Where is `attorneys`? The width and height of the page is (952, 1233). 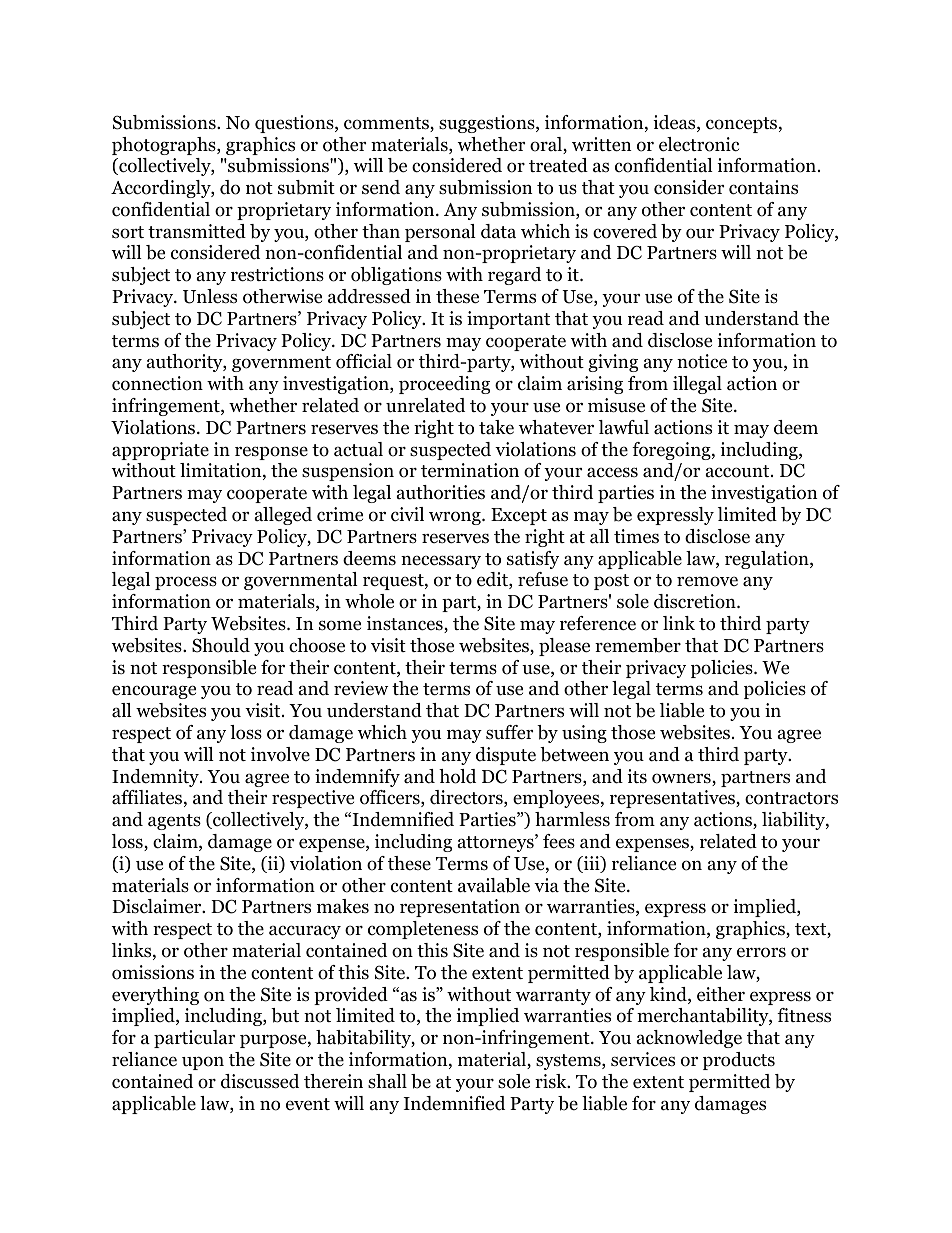
attorneys is located at coordinates (497, 843).
